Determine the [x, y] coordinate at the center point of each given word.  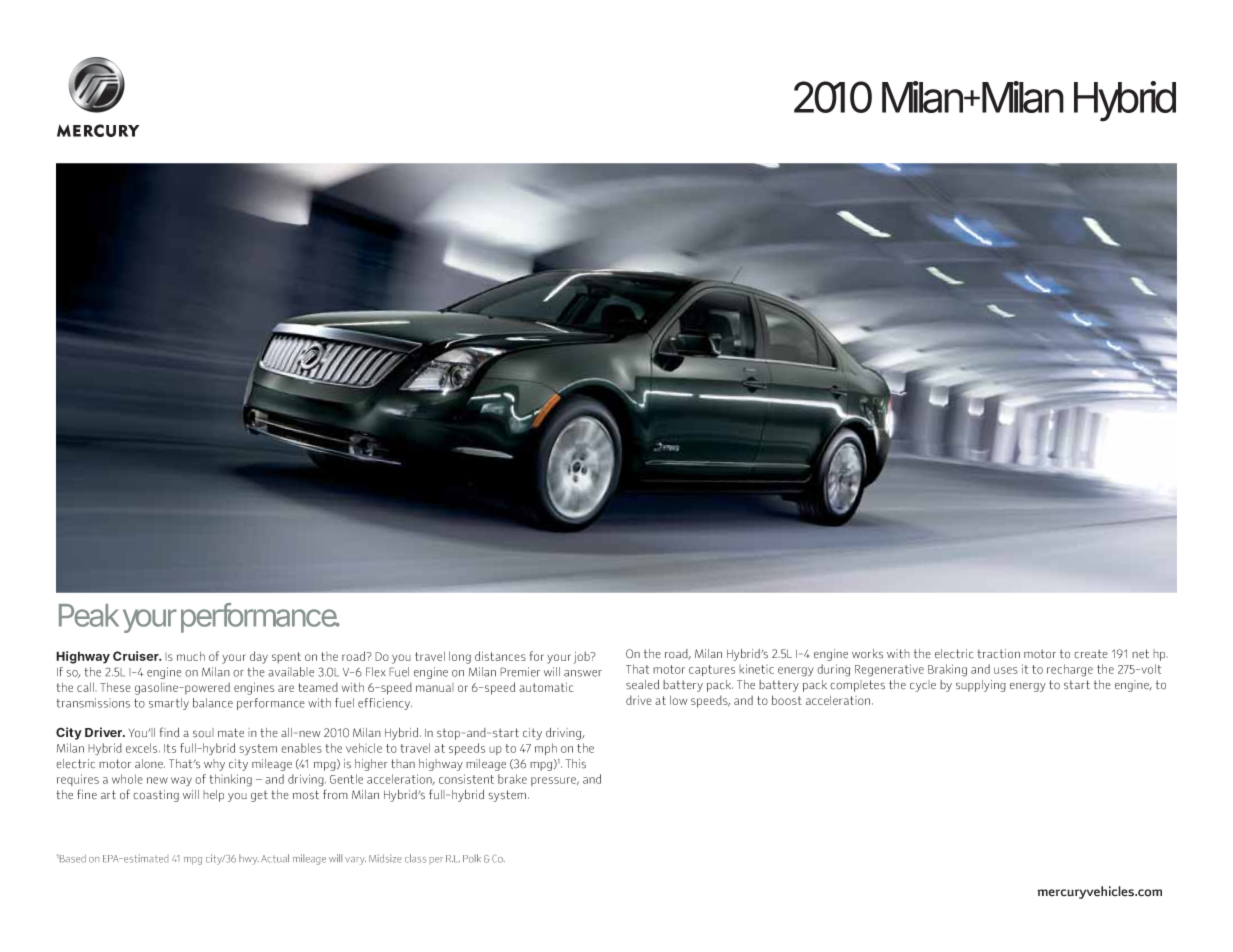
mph [546, 749]
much [191, 656]
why [214, 765]
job [582, 657]
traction [998, 654]
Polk [472, 858]
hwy [249, 859]
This [575, 764]
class [415, 858]
